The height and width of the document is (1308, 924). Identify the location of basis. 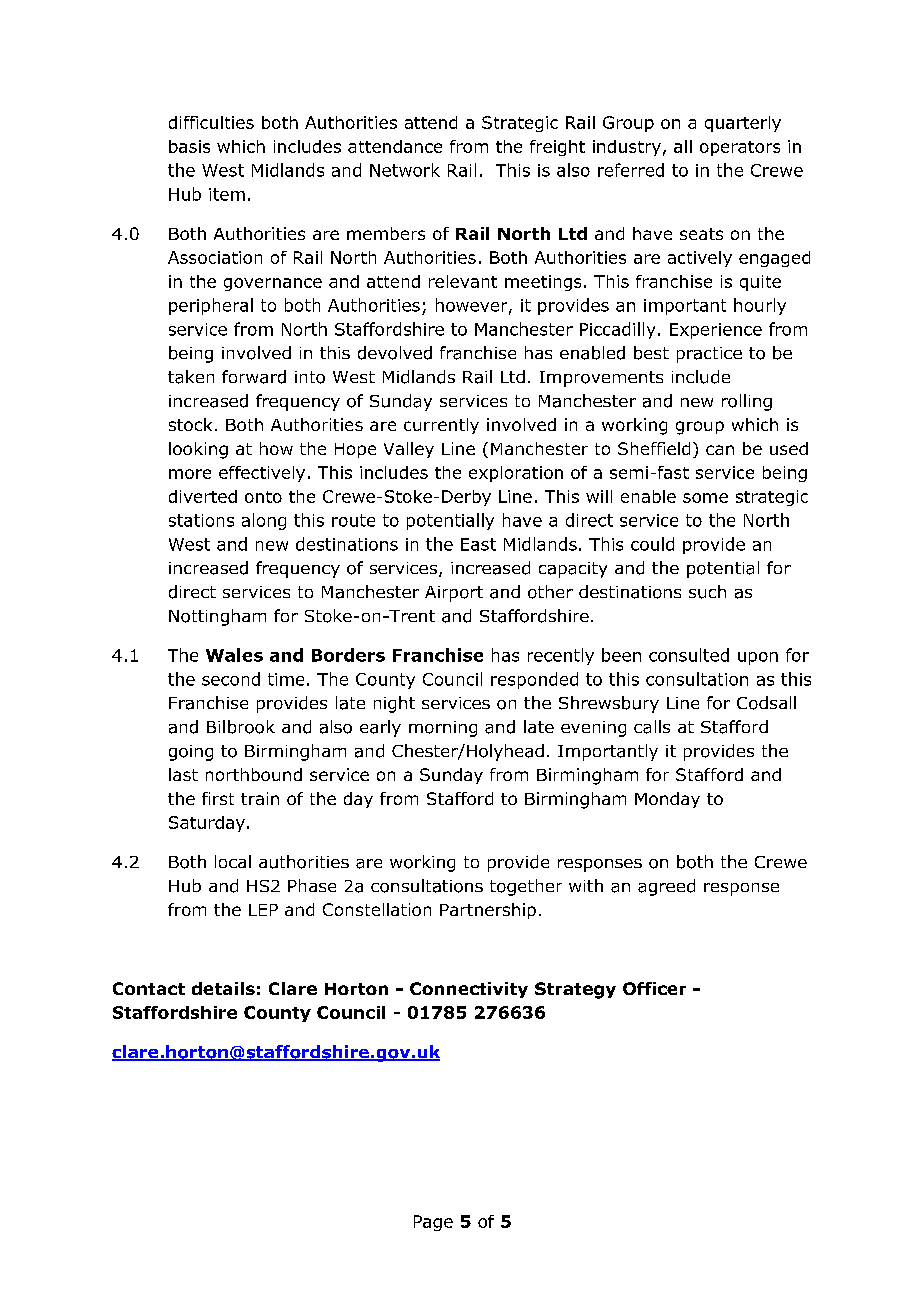
(189, 146).
